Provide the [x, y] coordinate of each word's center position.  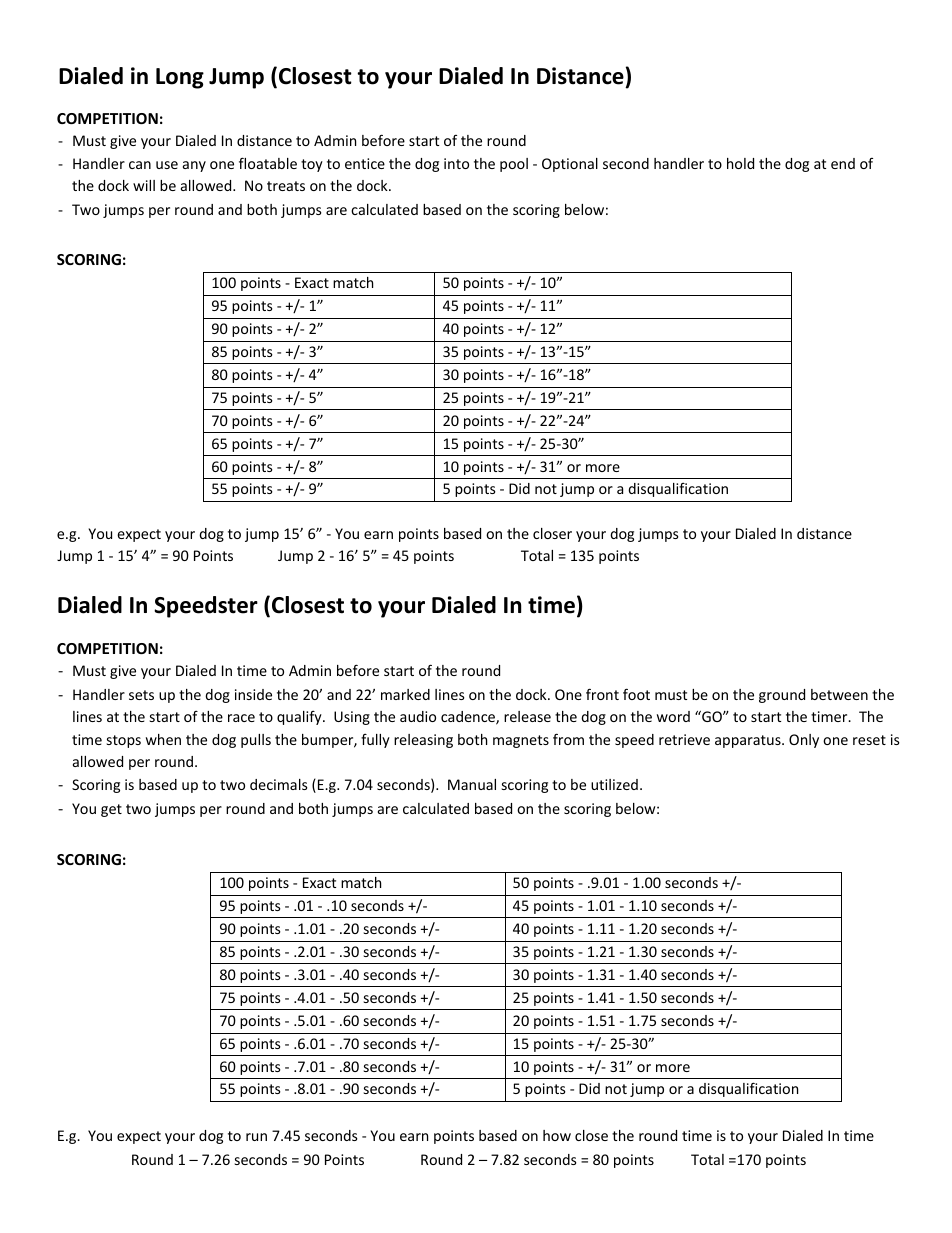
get [111, 810]
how [557, 1135]
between [839, 694]
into [456, 163]
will [144, 185]
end [843, 163]
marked [405, 694]
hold [740, 163]
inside [253, 694]
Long [180, 78]
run [256, 1137]
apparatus [749, 741]
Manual [472, 784]
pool [514, 165]
